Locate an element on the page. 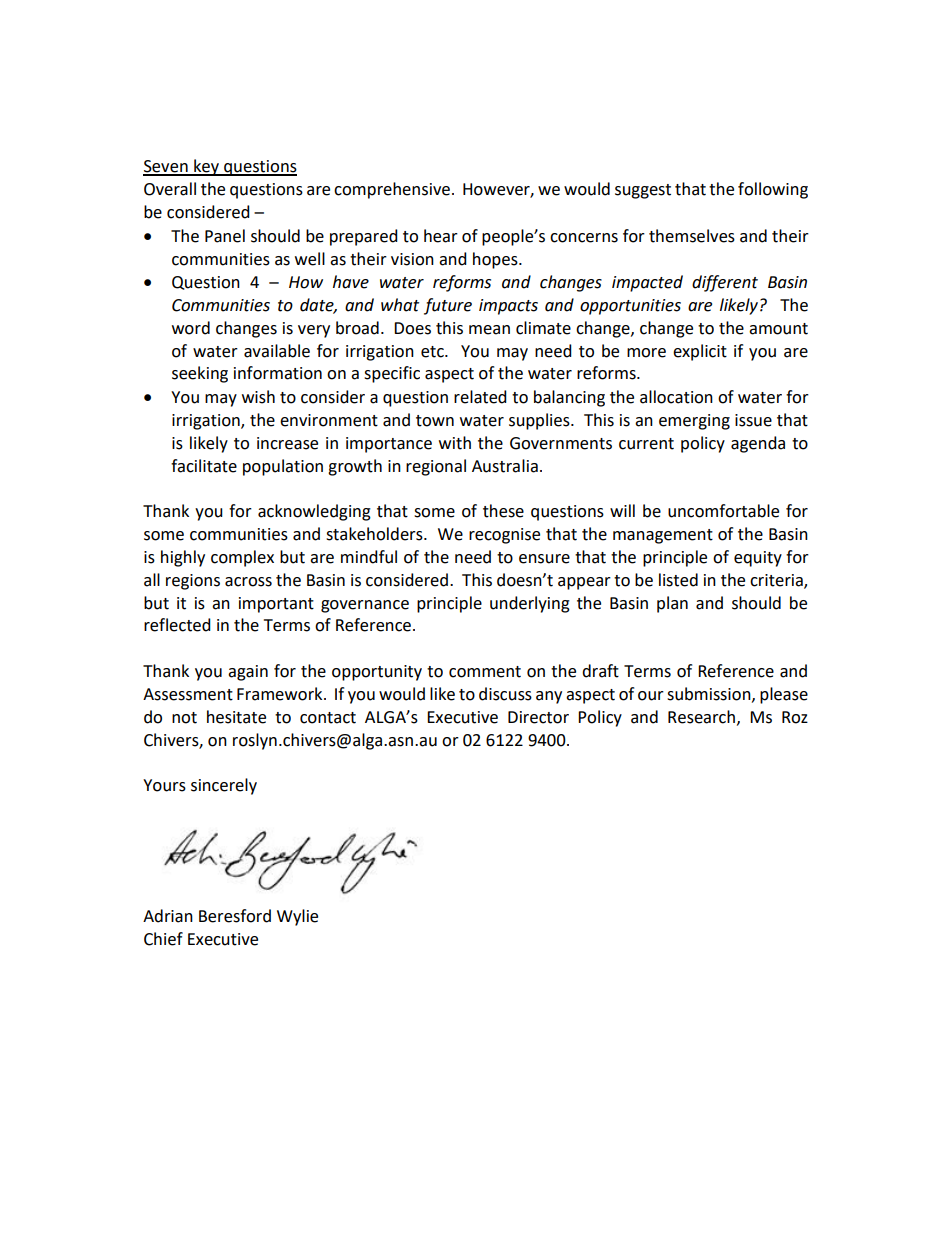 This document has width=952, height=1233. Wylie is located at coordinates (297, 917).
